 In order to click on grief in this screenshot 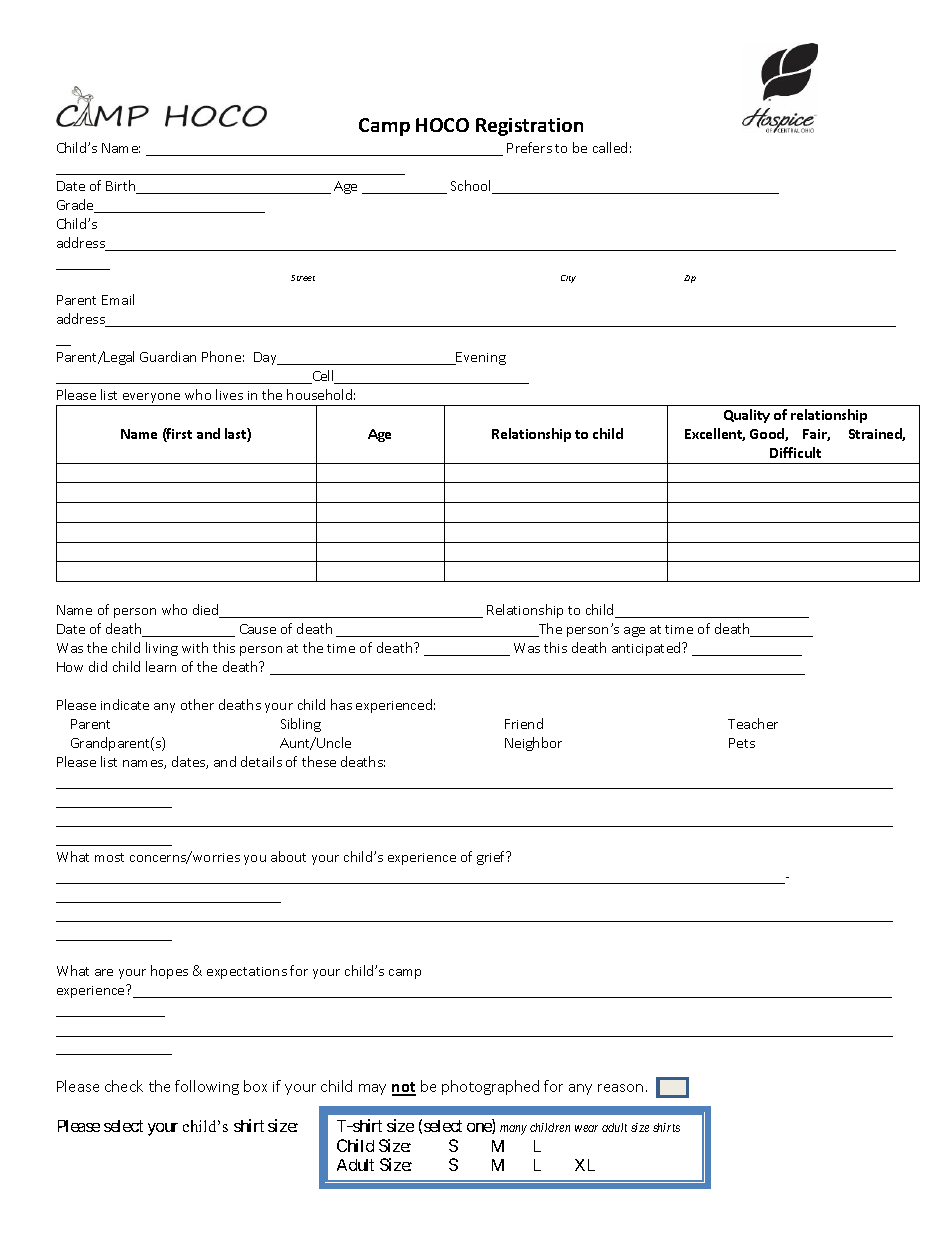, I will do `click(492, 858)`.
